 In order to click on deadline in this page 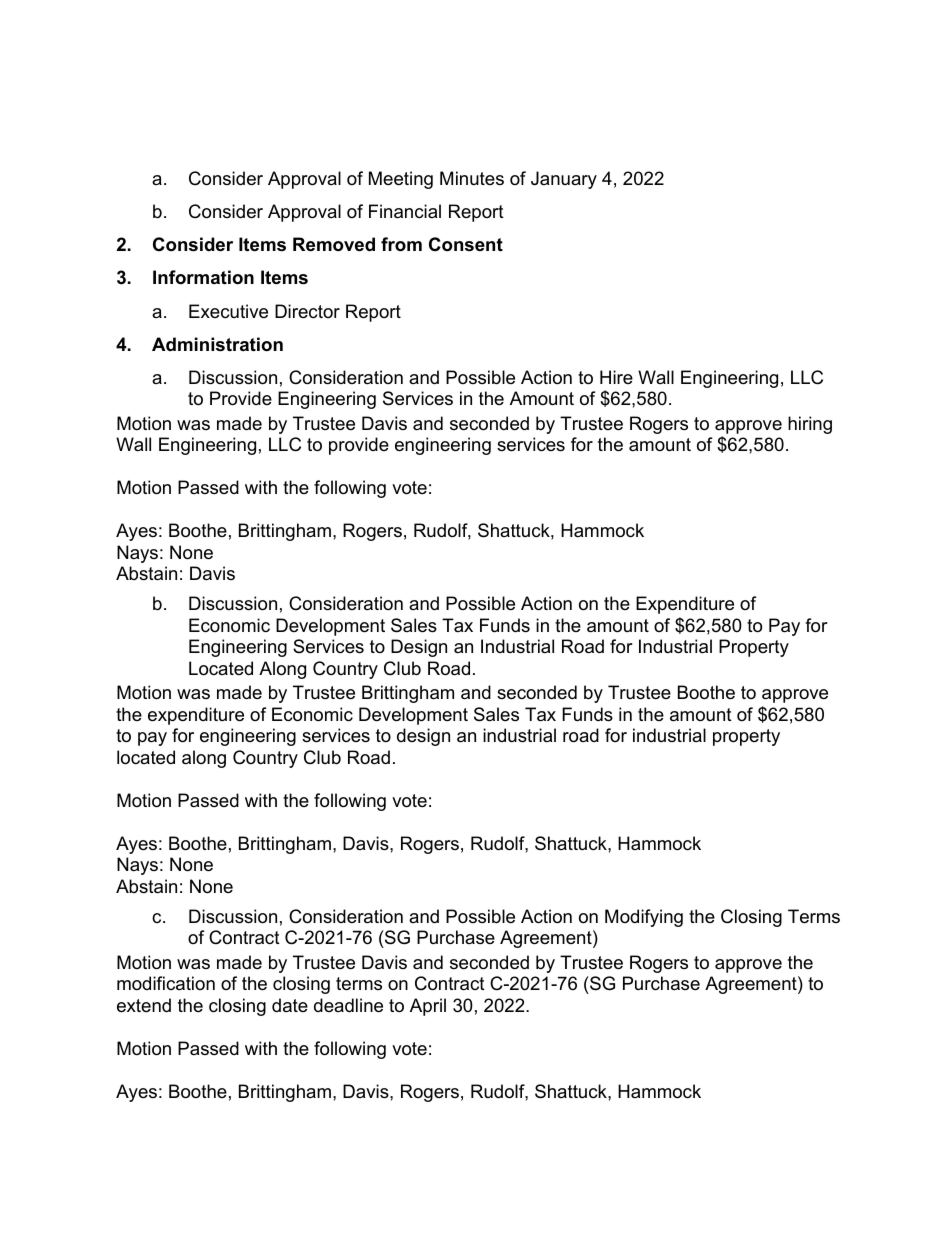, I will do `click(348, 1005)`.
